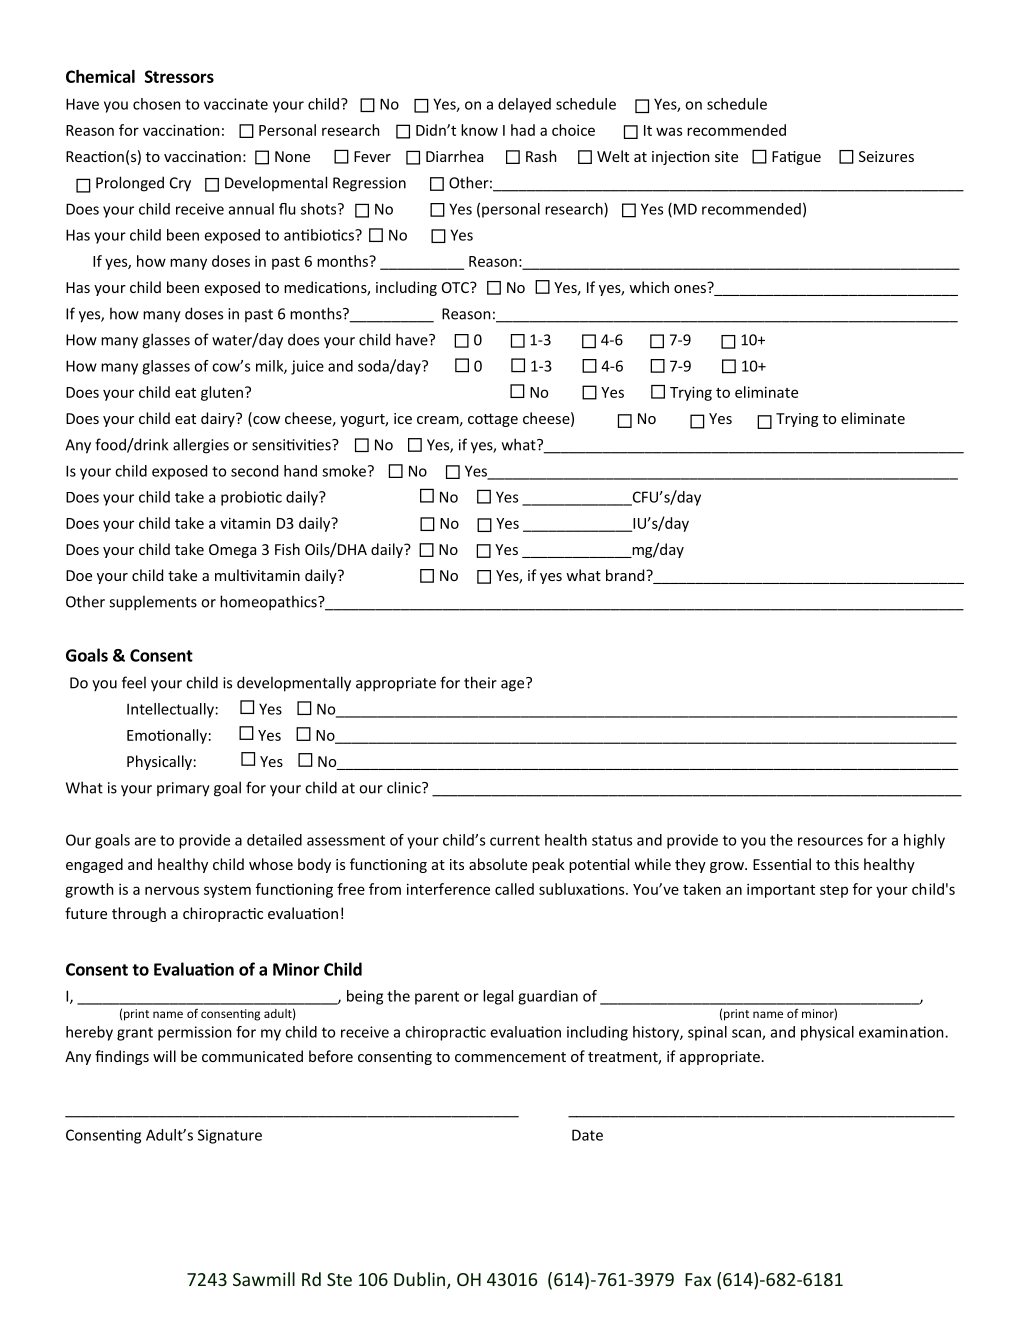 The image size is (1033, 1336). What do you see at coordinates (222, 393) in the screenshot?
I see `gluten` at bounding box center [222, 393].
